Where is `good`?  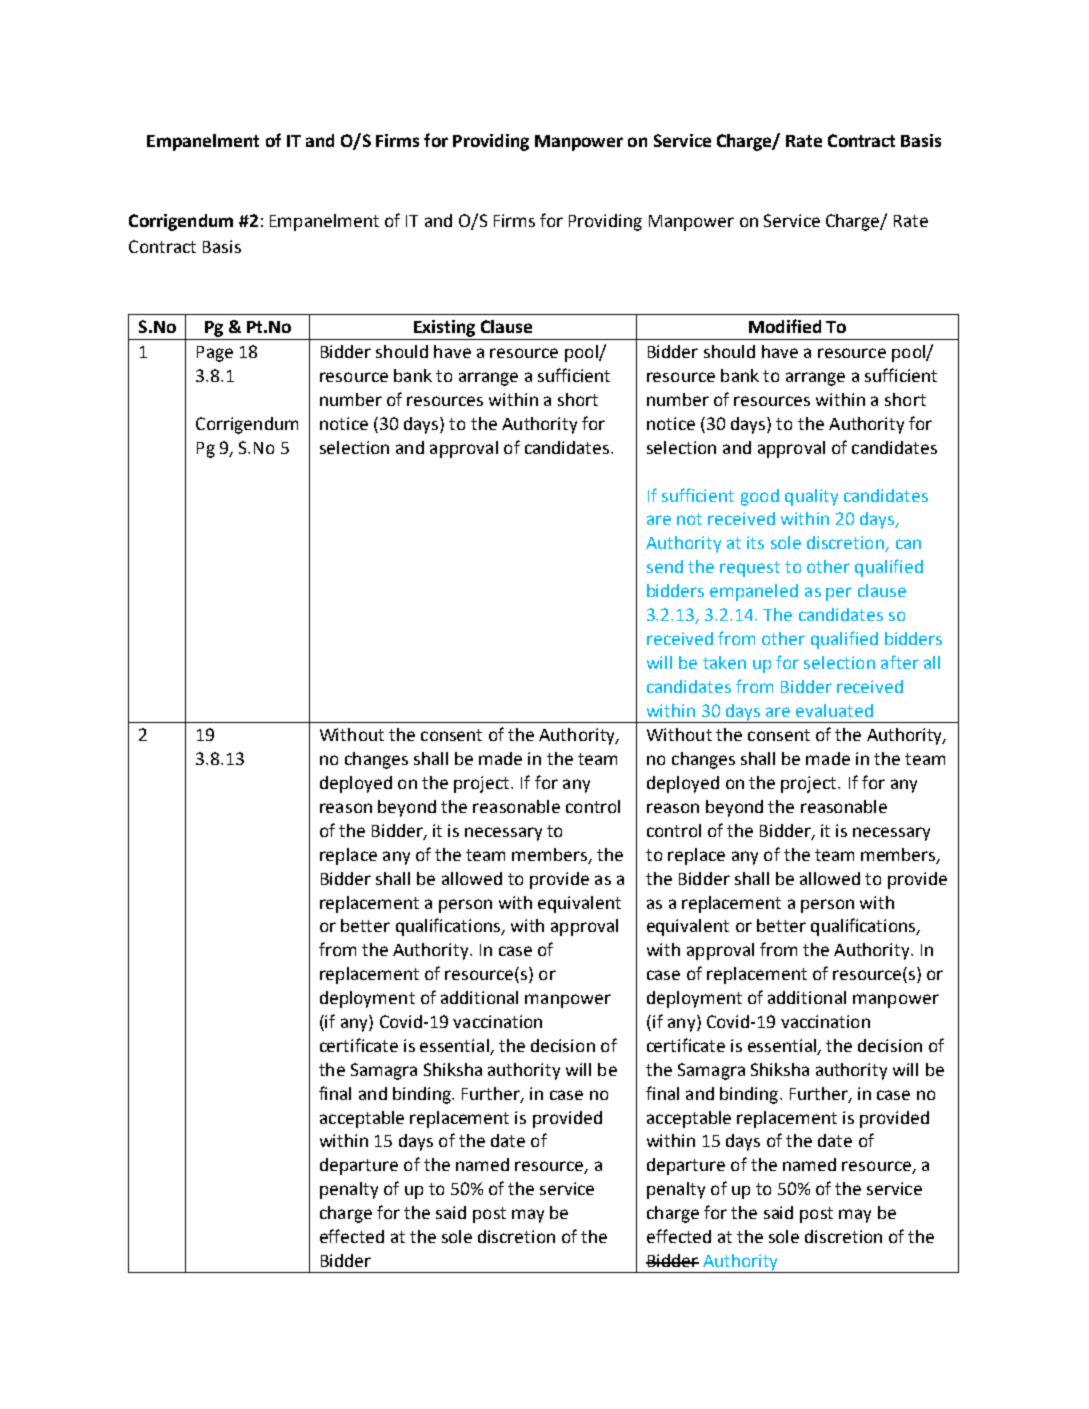
good is located at coordinates (760, 497).
